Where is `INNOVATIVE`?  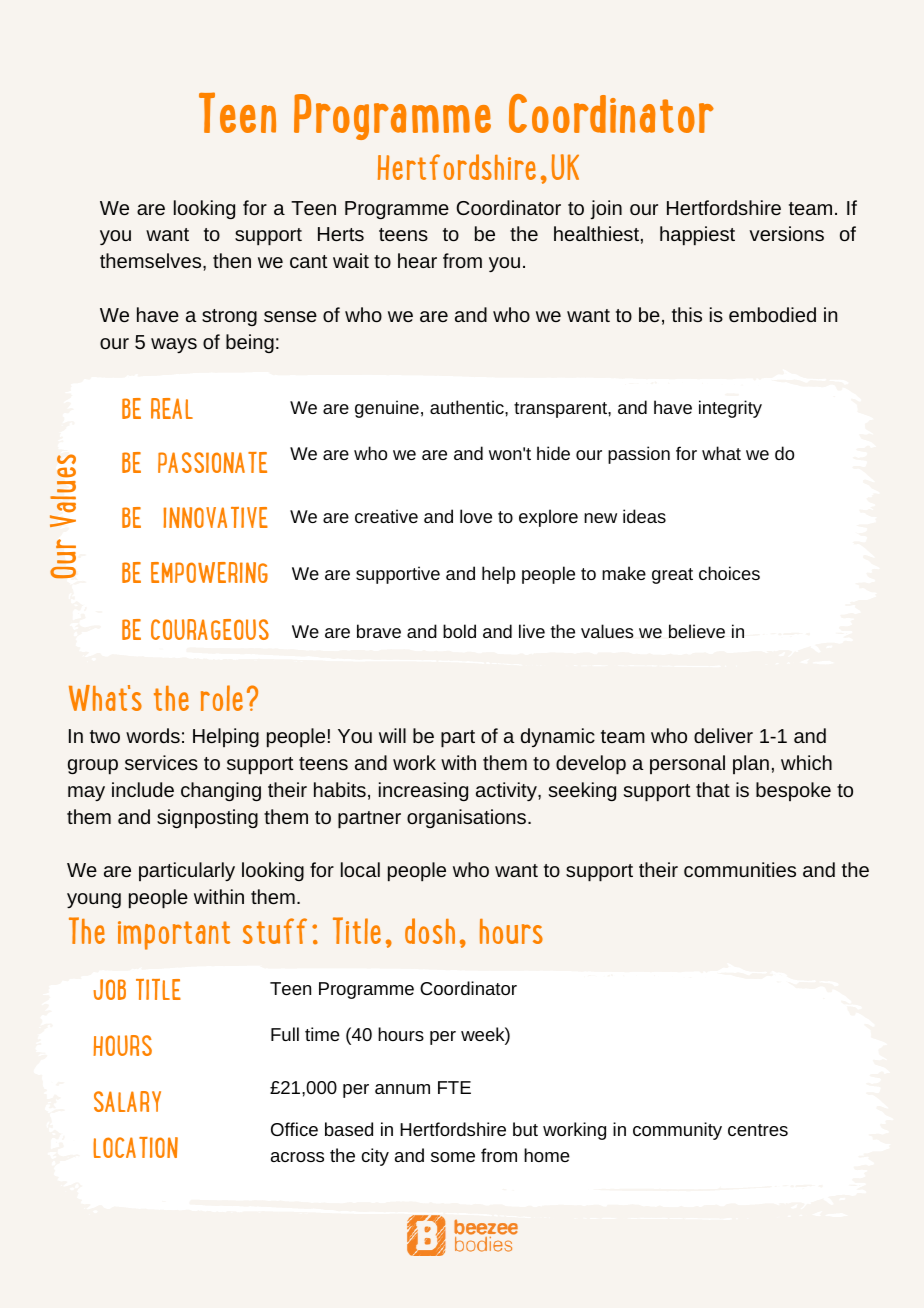 INNOVATIVE is located at coordinates (215, 517).
